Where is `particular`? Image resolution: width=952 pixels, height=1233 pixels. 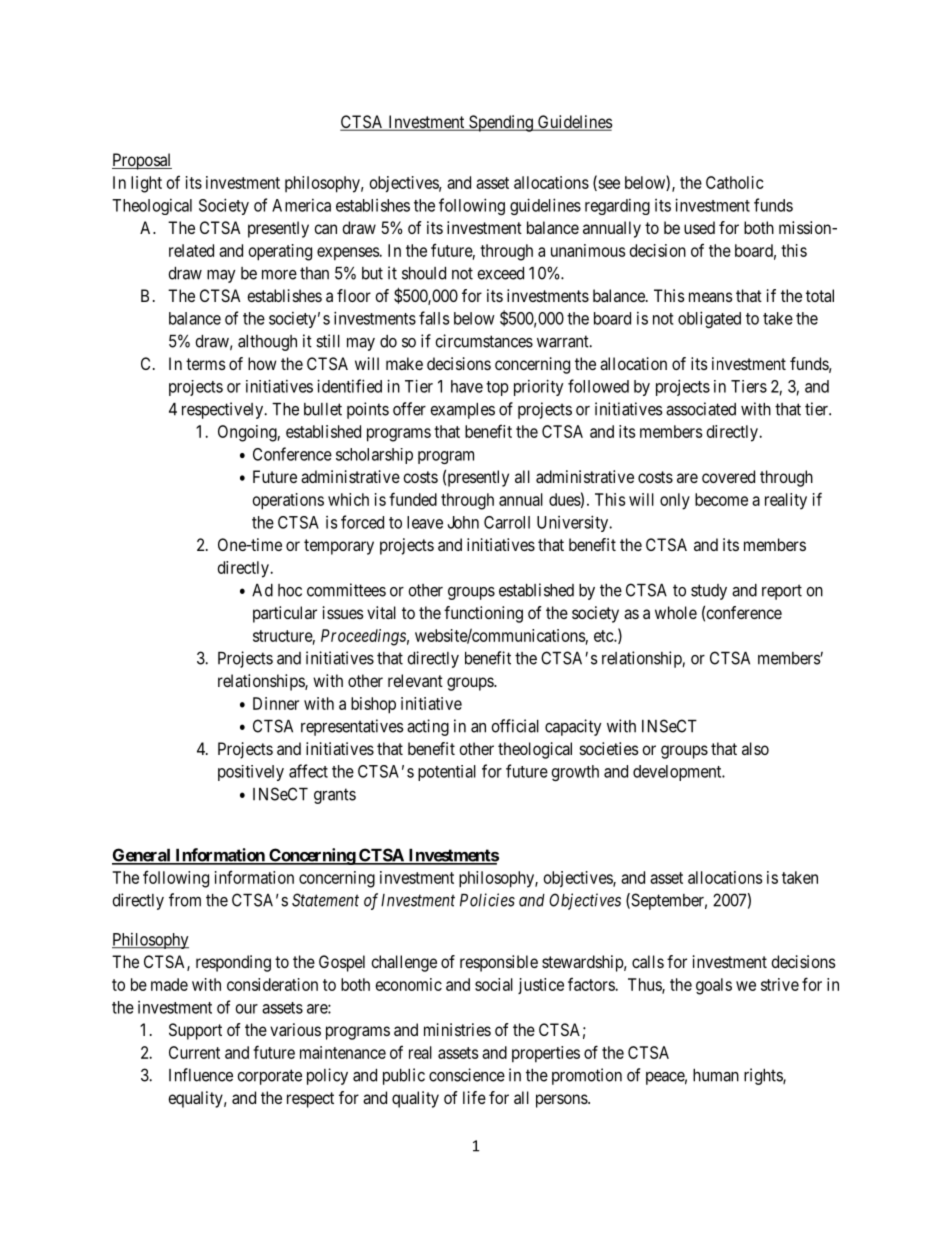
particular is located at coordinates (285, 614).
